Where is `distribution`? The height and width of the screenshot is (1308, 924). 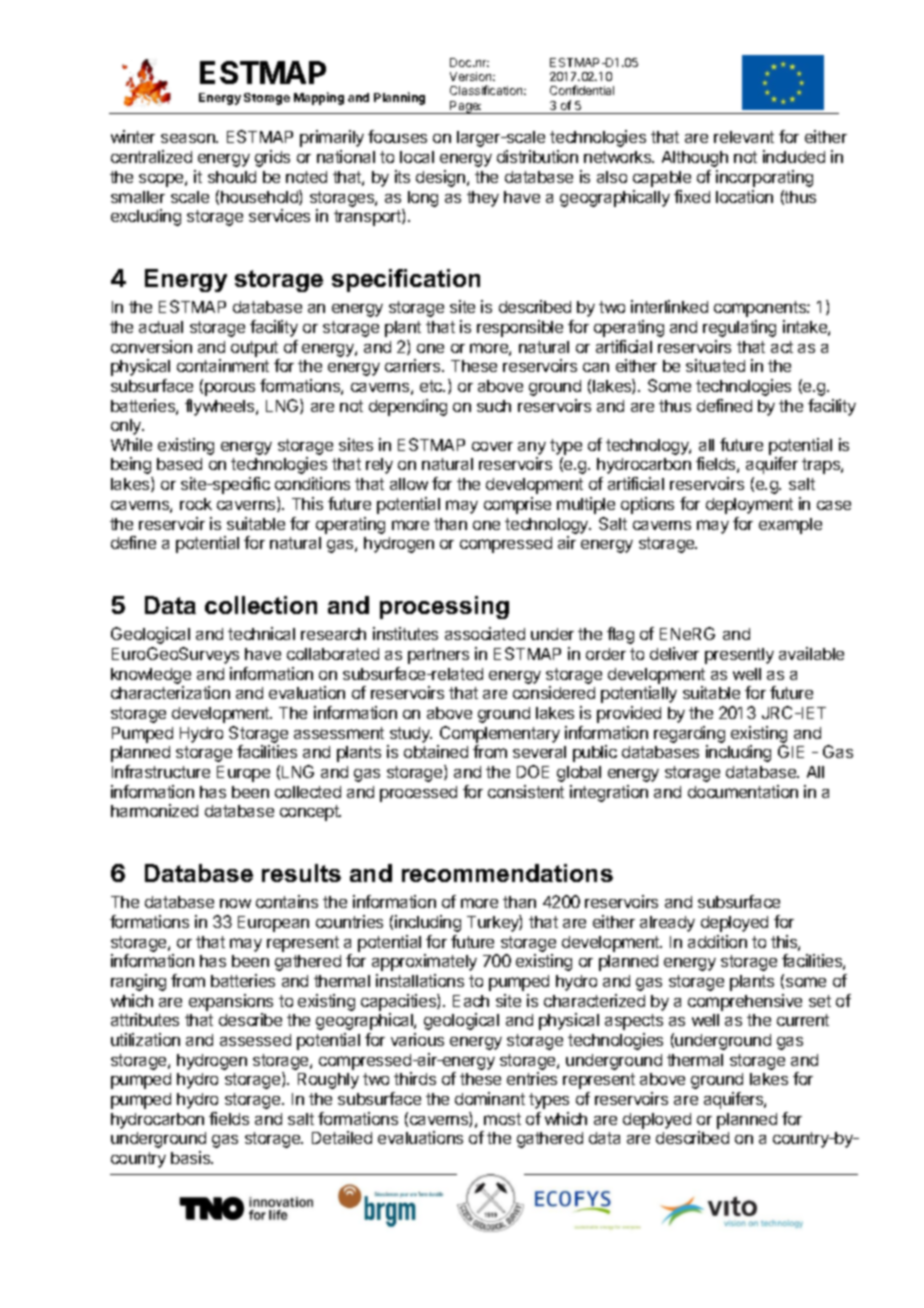 distribution is located at coordinates (537, 156).
